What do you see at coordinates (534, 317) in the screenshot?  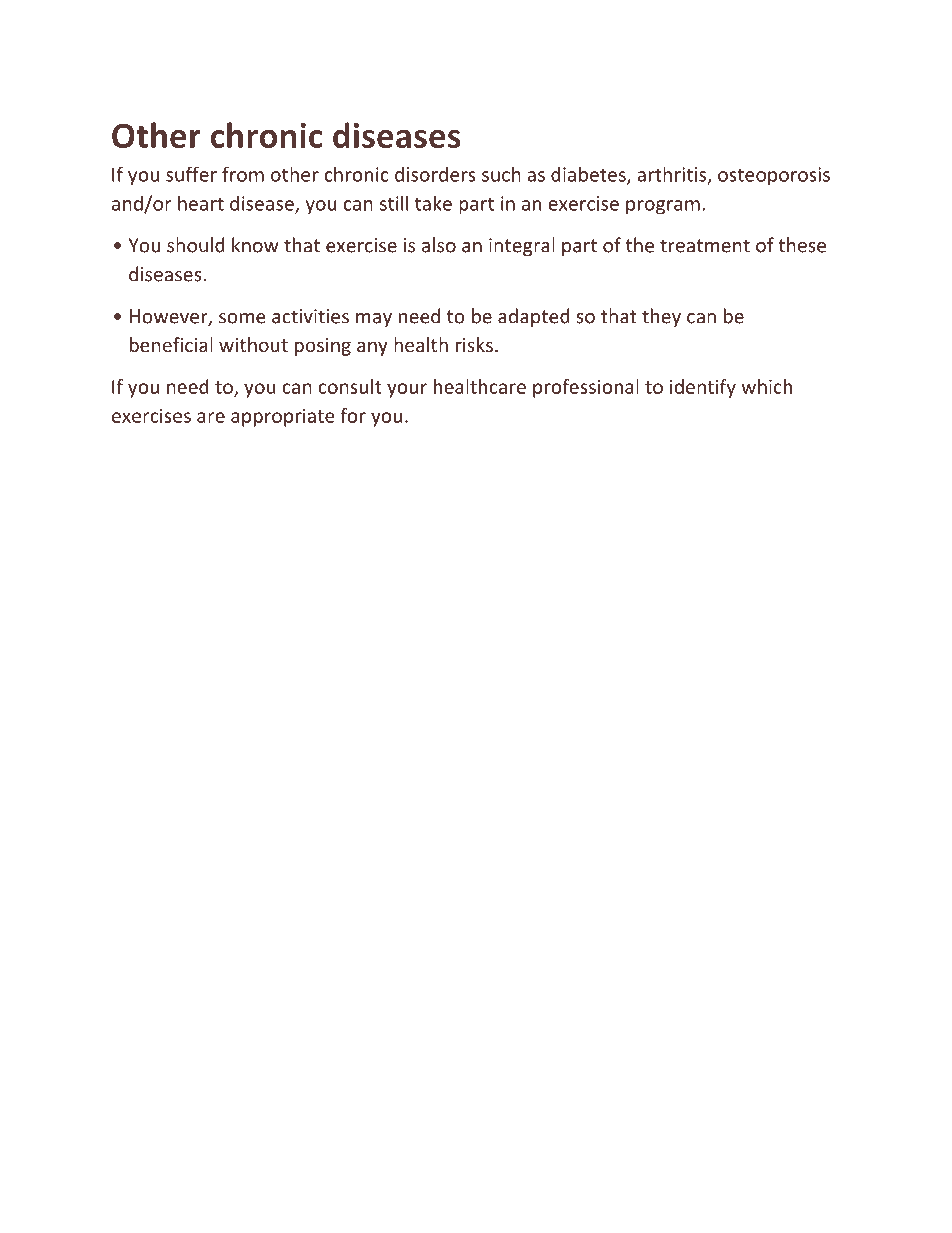 I see `adapted` at bounding box center [534, 317].
